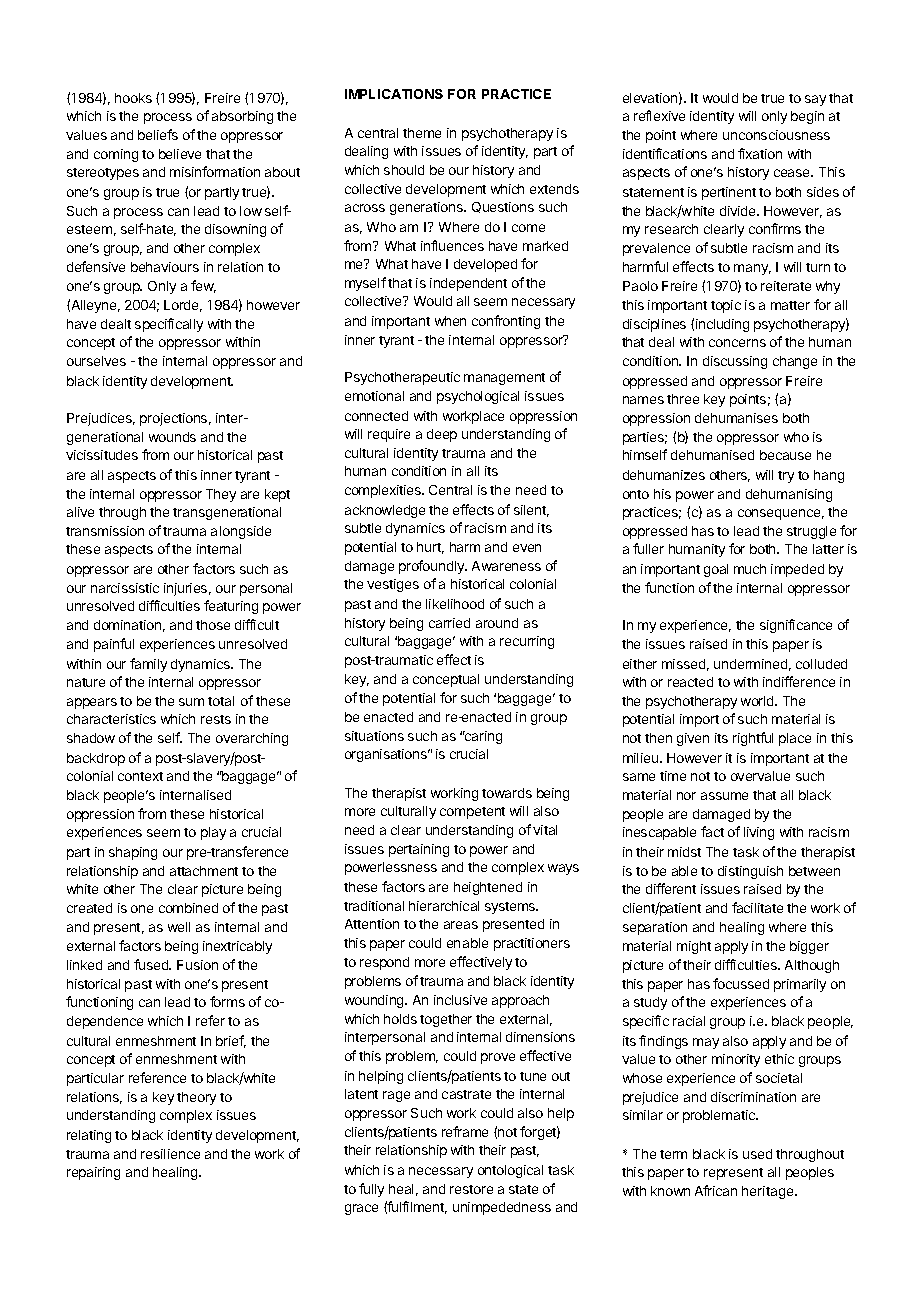 The width and height of the document is (924, 1307). Describe the element at coordinates (170, 1154) in the document. I see `resilience` at that location.
